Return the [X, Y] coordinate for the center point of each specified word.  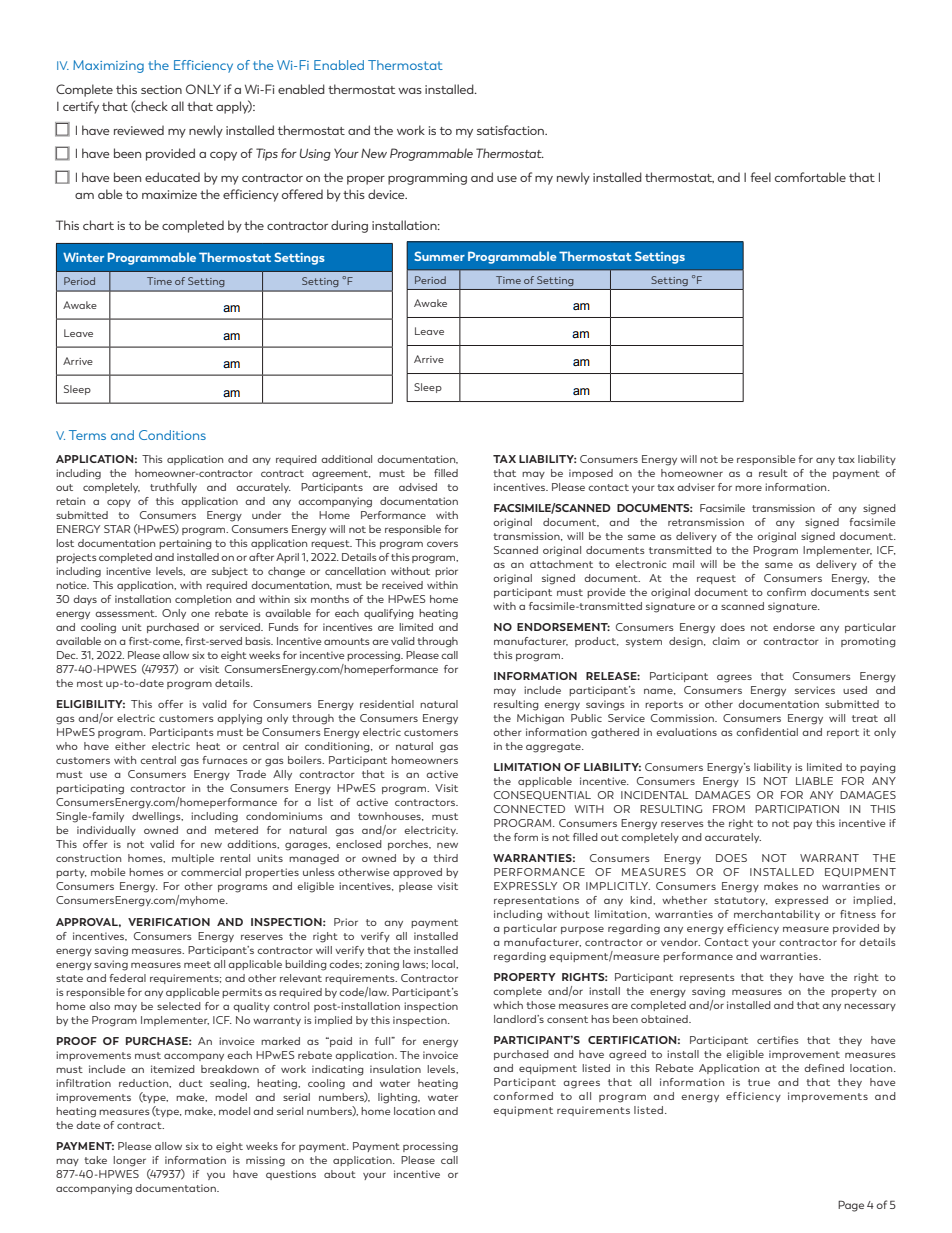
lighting [398, 1098]
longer [129, 1161]
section [161, 89]
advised [418, 487]
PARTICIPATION [797, 809]
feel [760, 177]
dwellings [157, 817]
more [748, 488]
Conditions [172, 435]
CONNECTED [529, 809]
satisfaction [511, 130]
